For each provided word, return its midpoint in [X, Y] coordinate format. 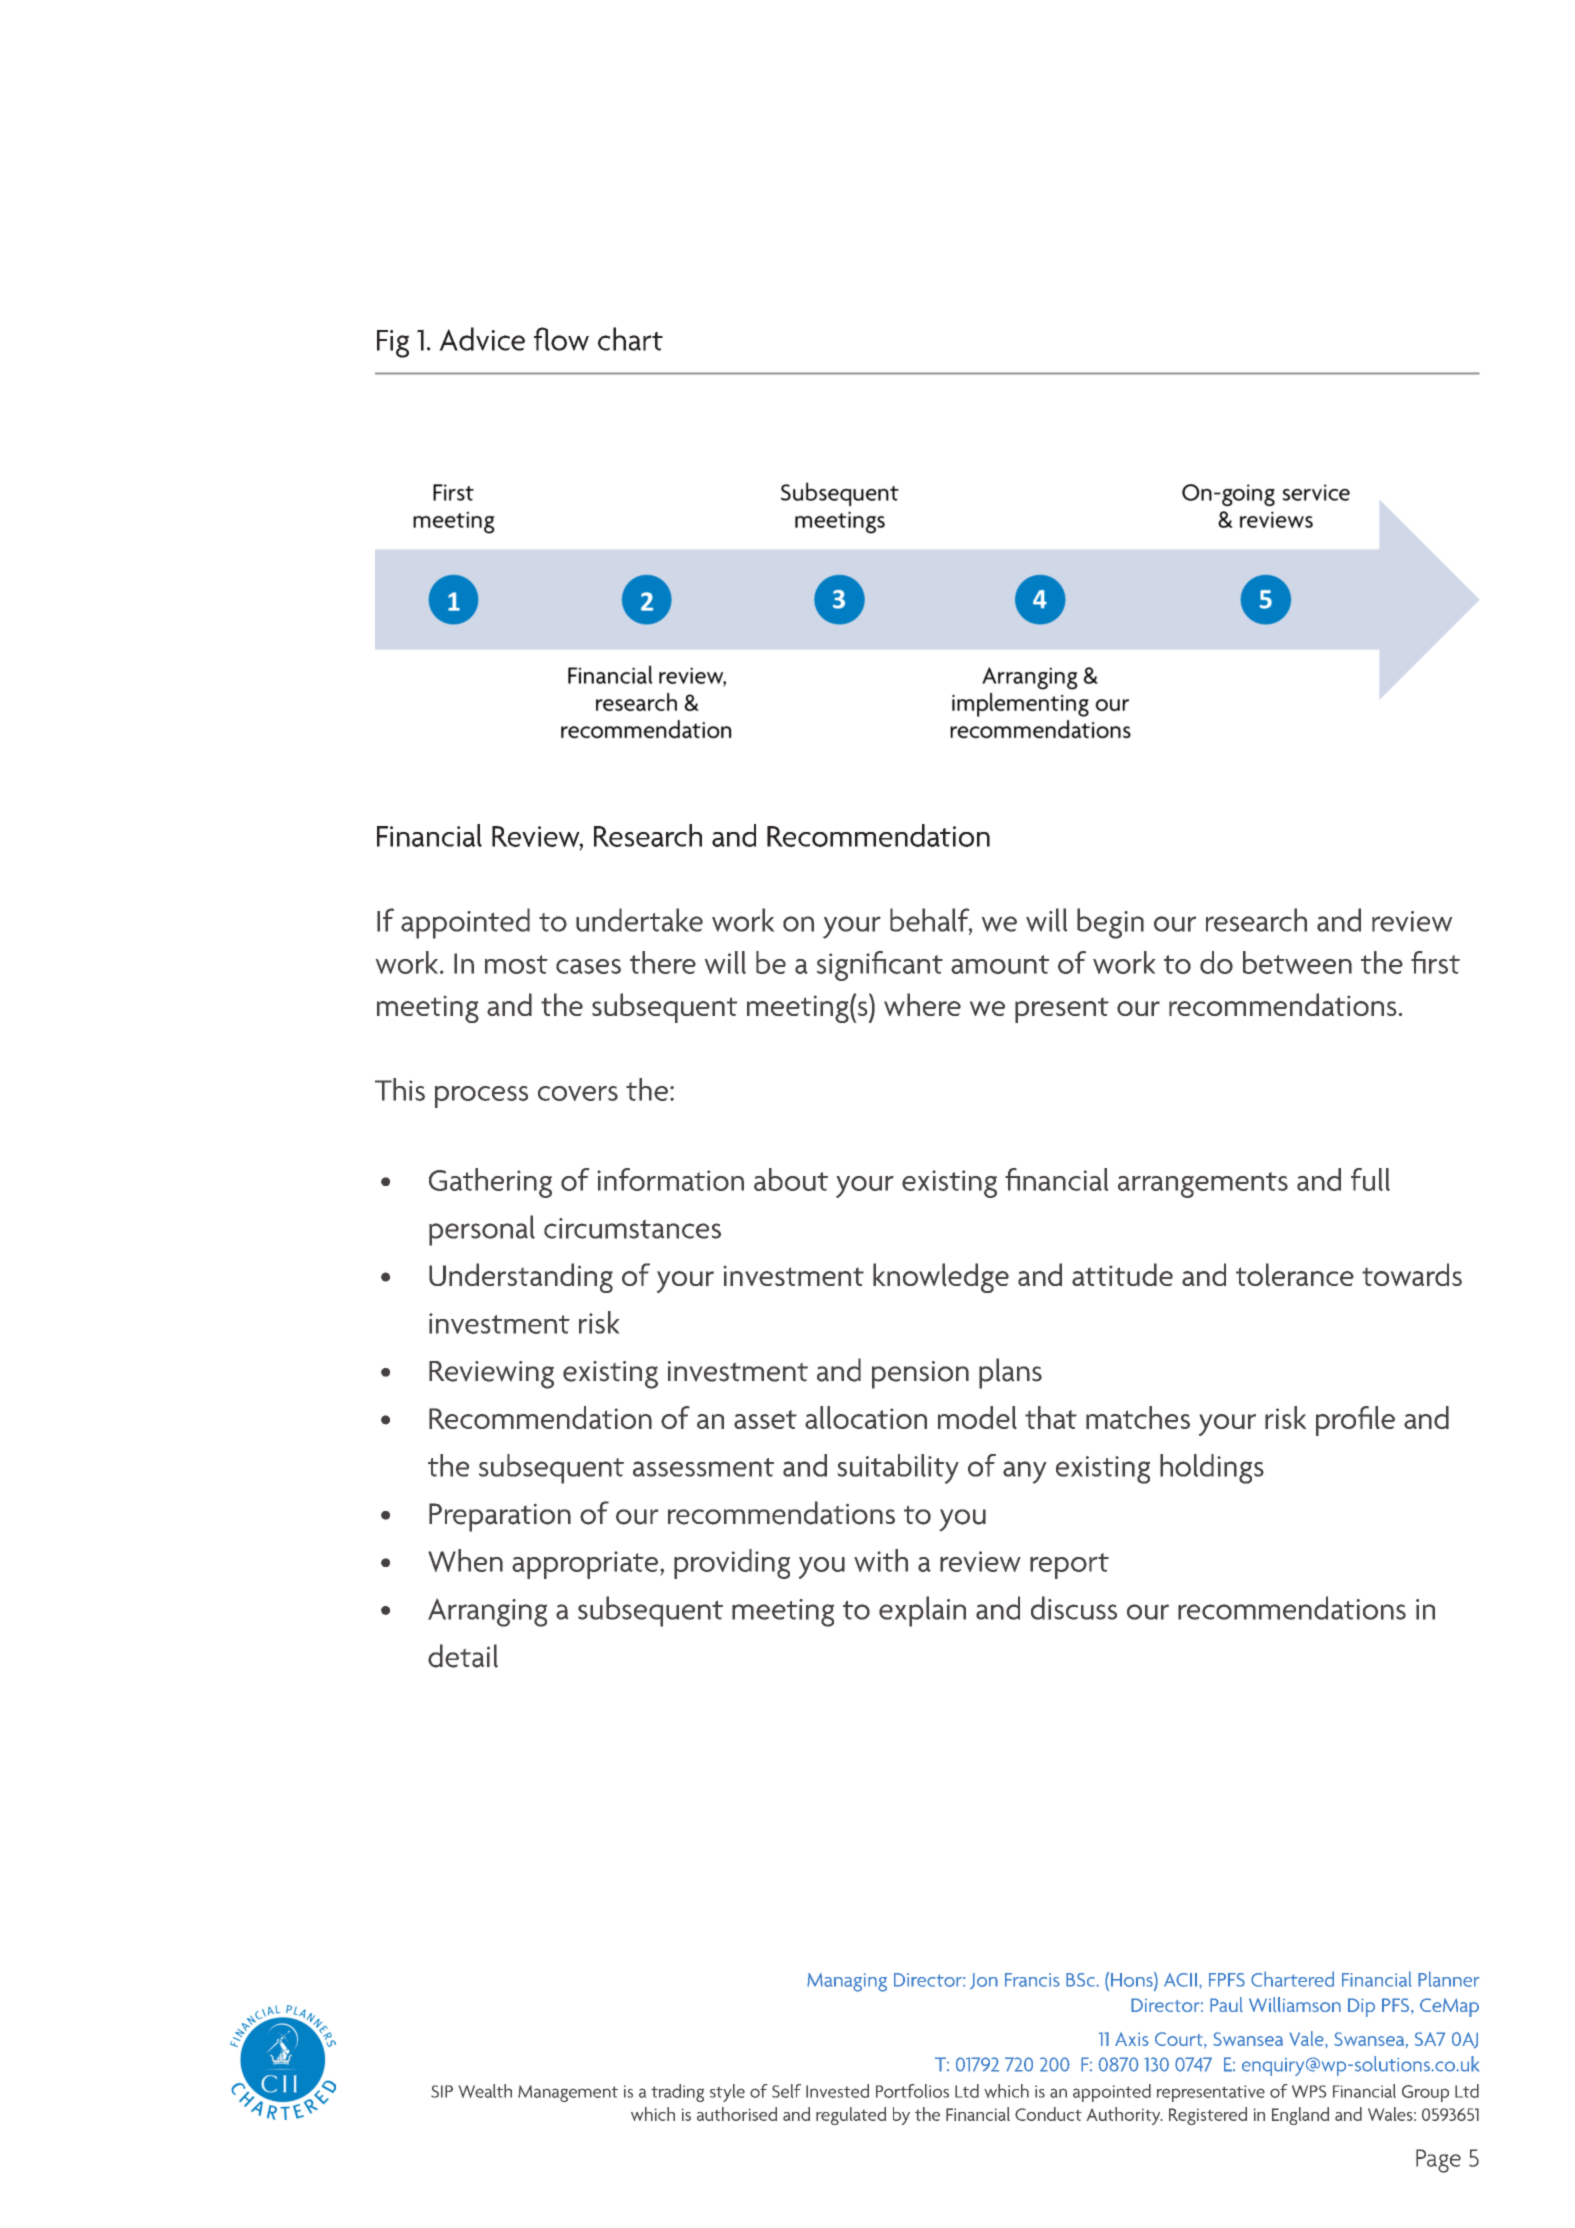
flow [561, 339]
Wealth [485, 2091]
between [1297, 962]
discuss [1074, 1608]
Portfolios [912, 2091]
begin [1110, 923]
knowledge [941, 1278]
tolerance [1295, 1275]
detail [463, 1656]
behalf [931, 921]
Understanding [521, 1278]
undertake [639, 920]
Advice [482, 339]
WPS [1309, 2091]
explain [922, 1611]
